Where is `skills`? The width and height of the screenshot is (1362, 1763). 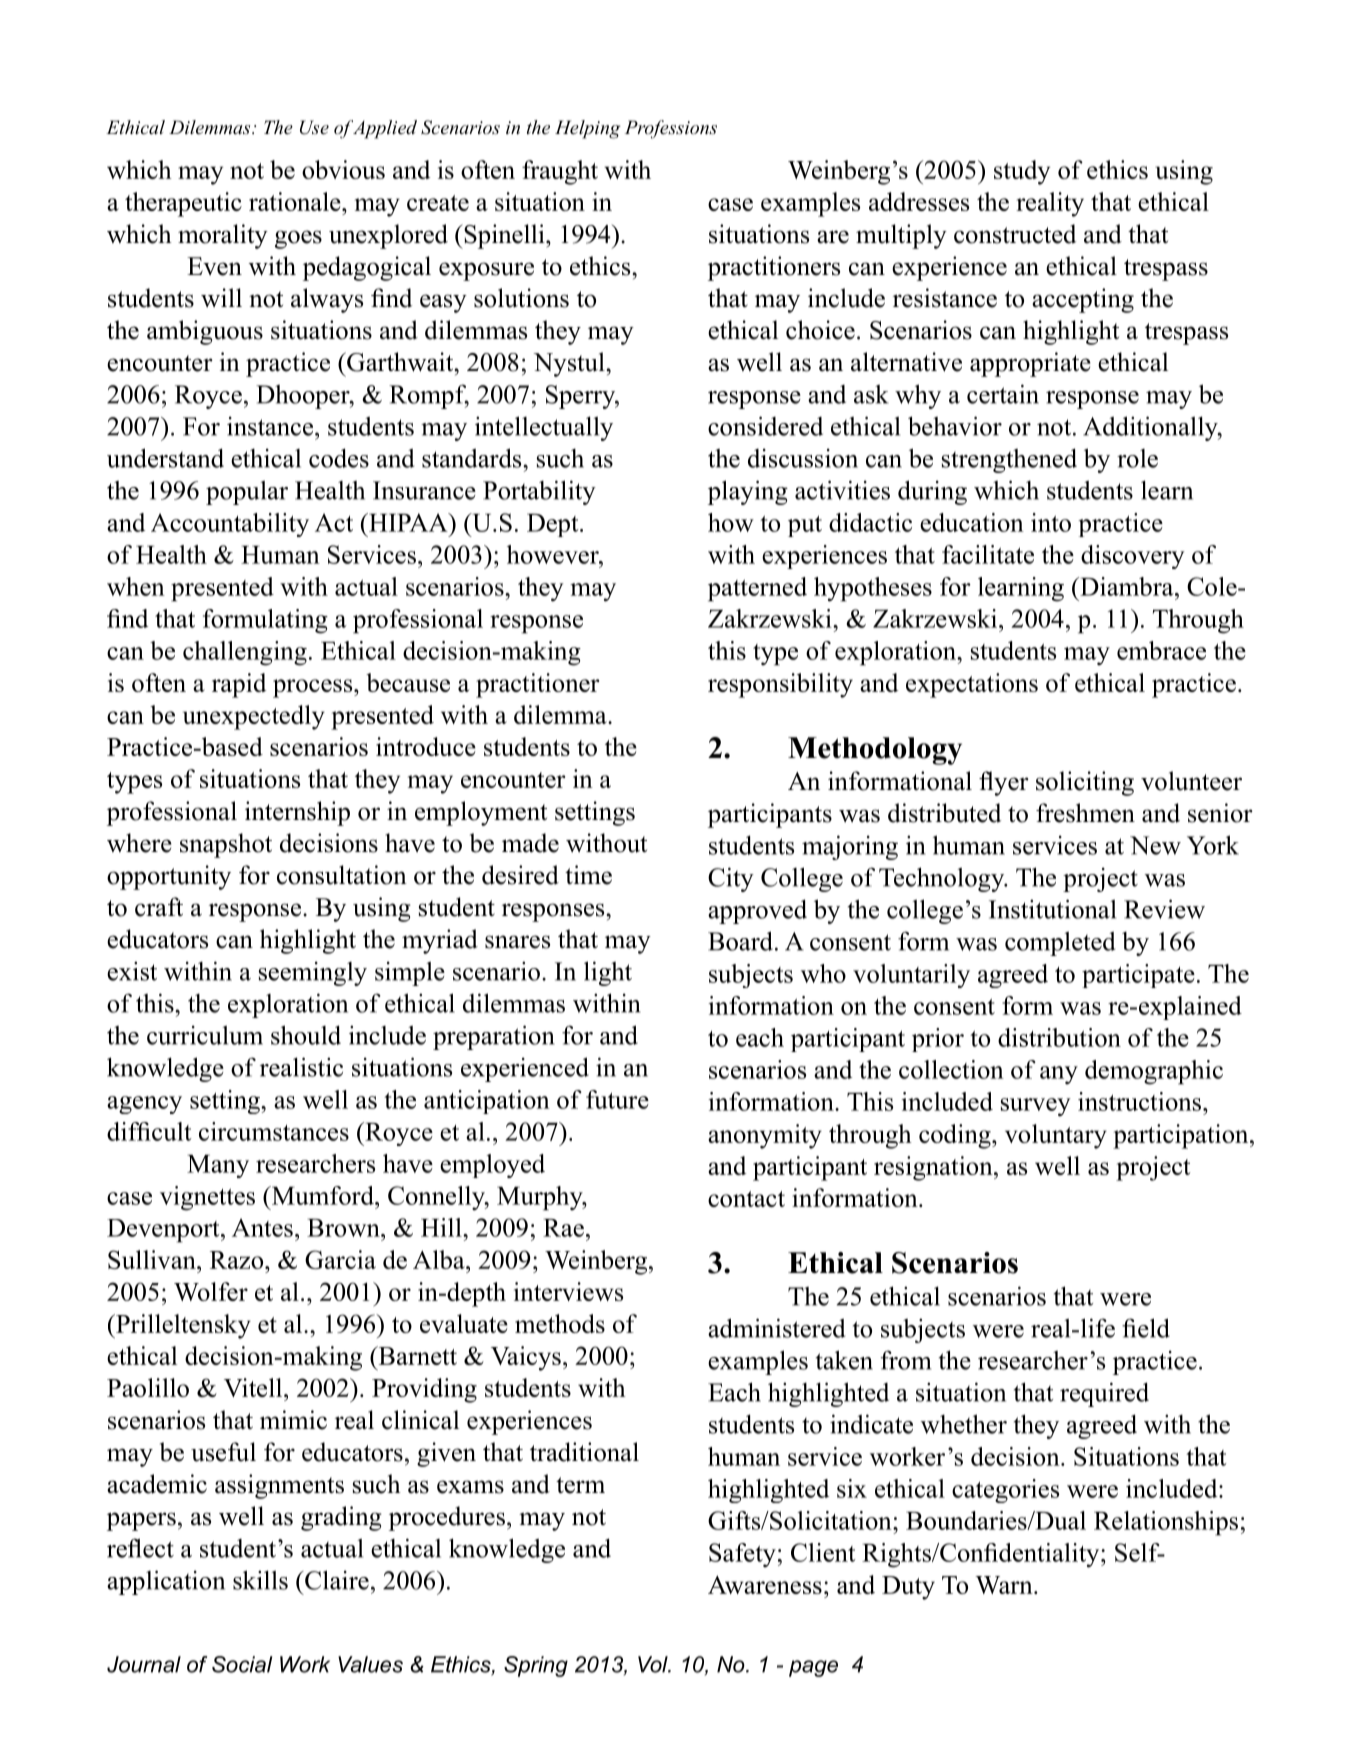
skills is located at coordinates (260, 1580).
